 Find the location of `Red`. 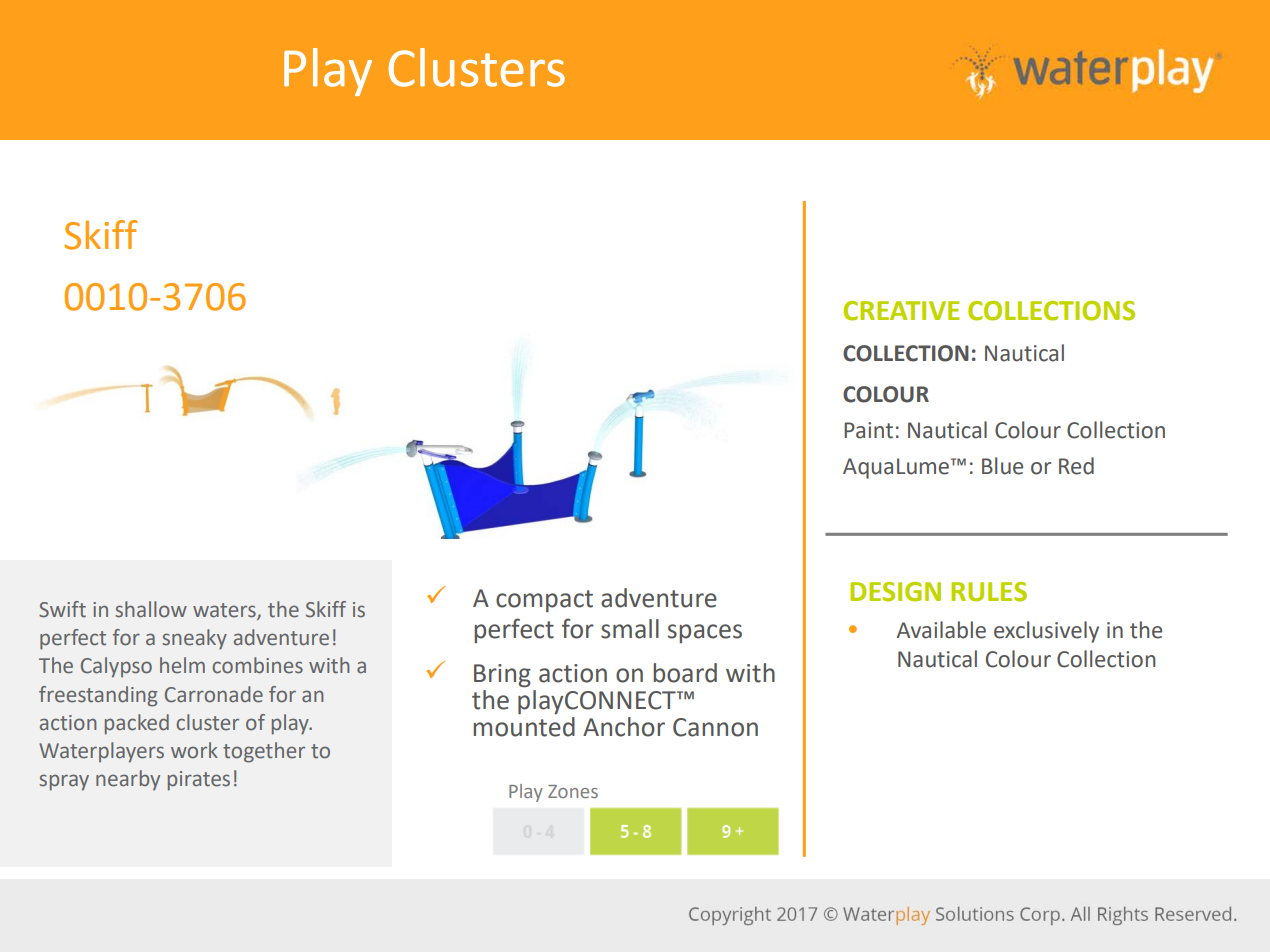

Red is located at coordinates (1076, 466).
